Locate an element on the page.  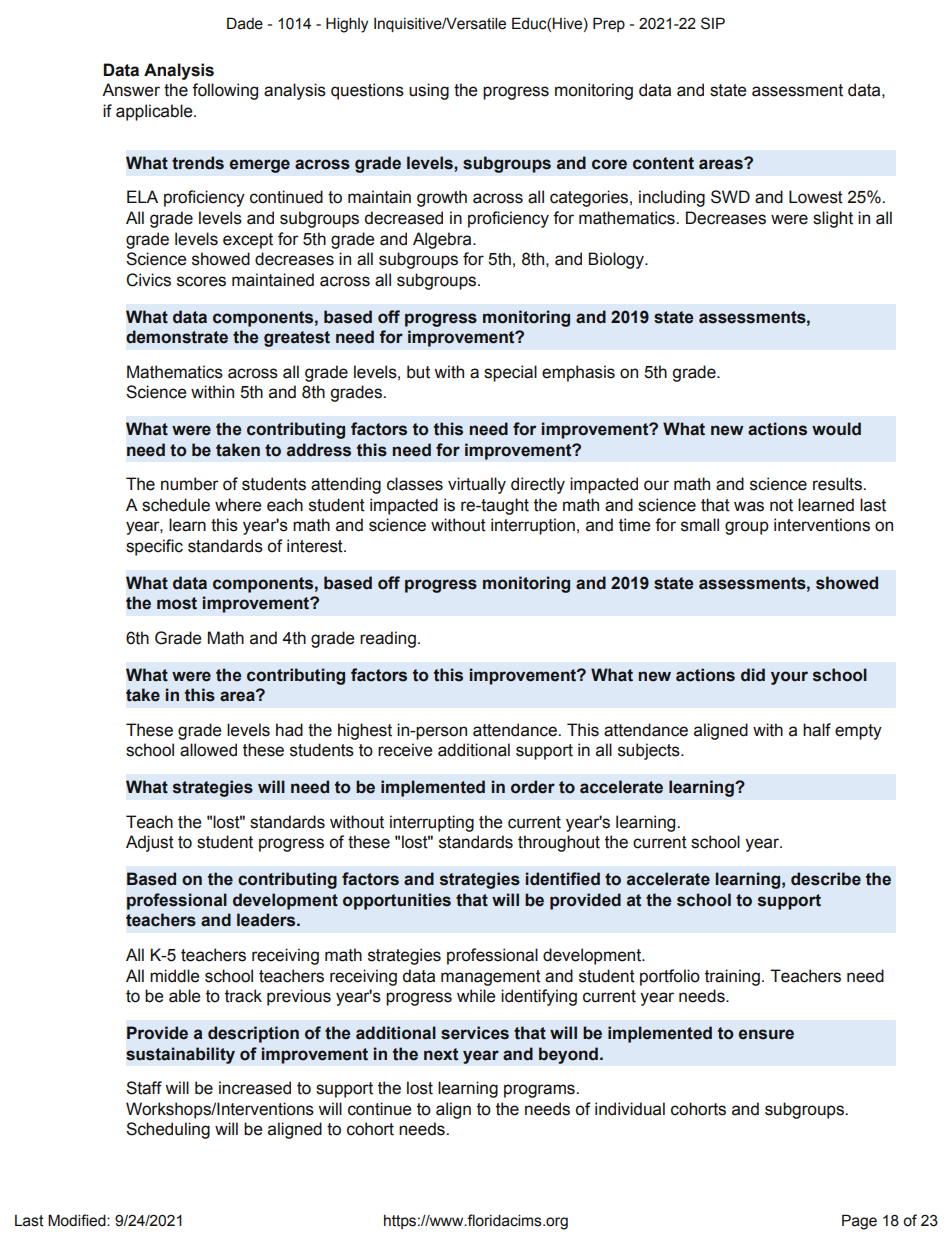
did is located at coordinates (753, 675).
